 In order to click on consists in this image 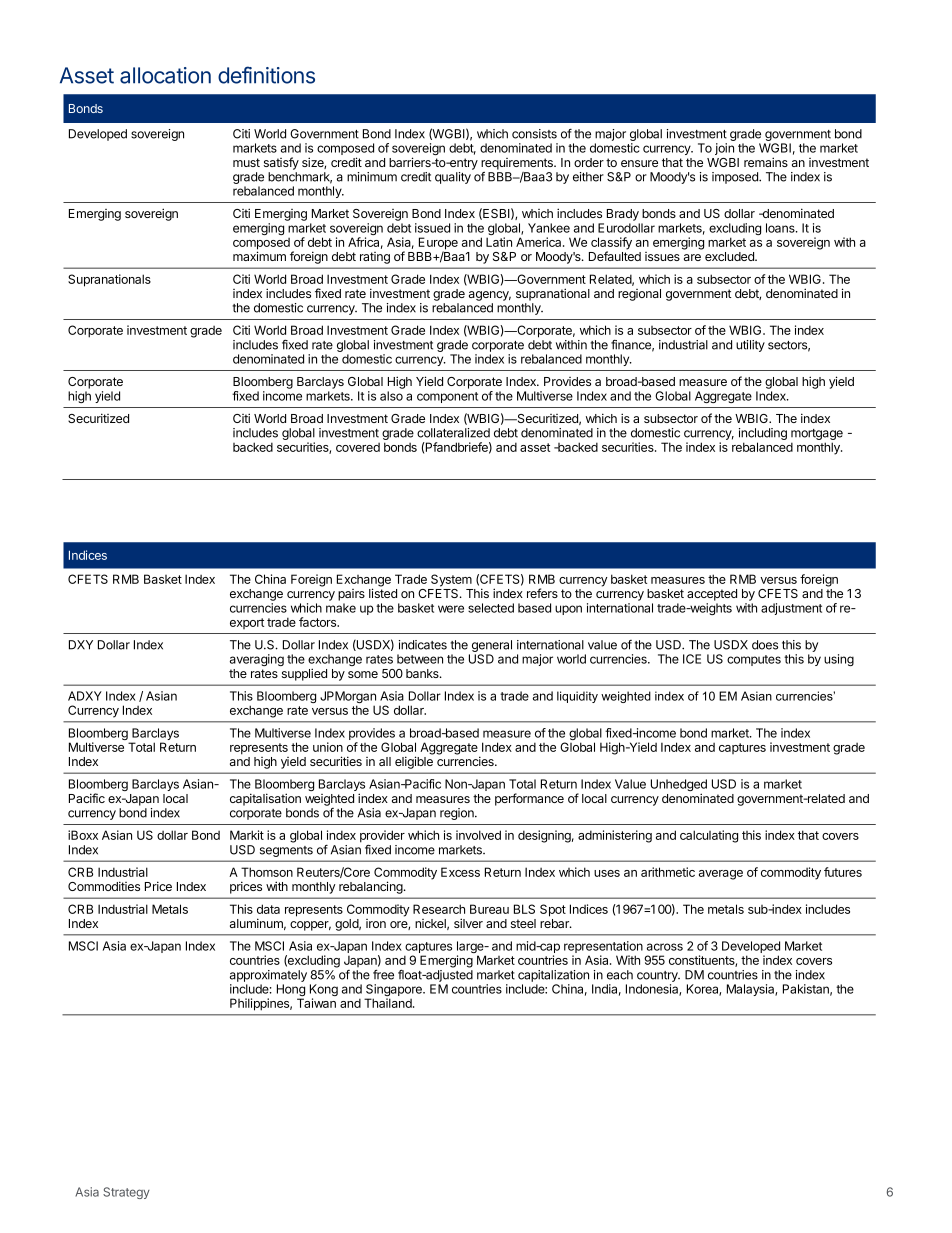, I will do `click(534, 134)`.
